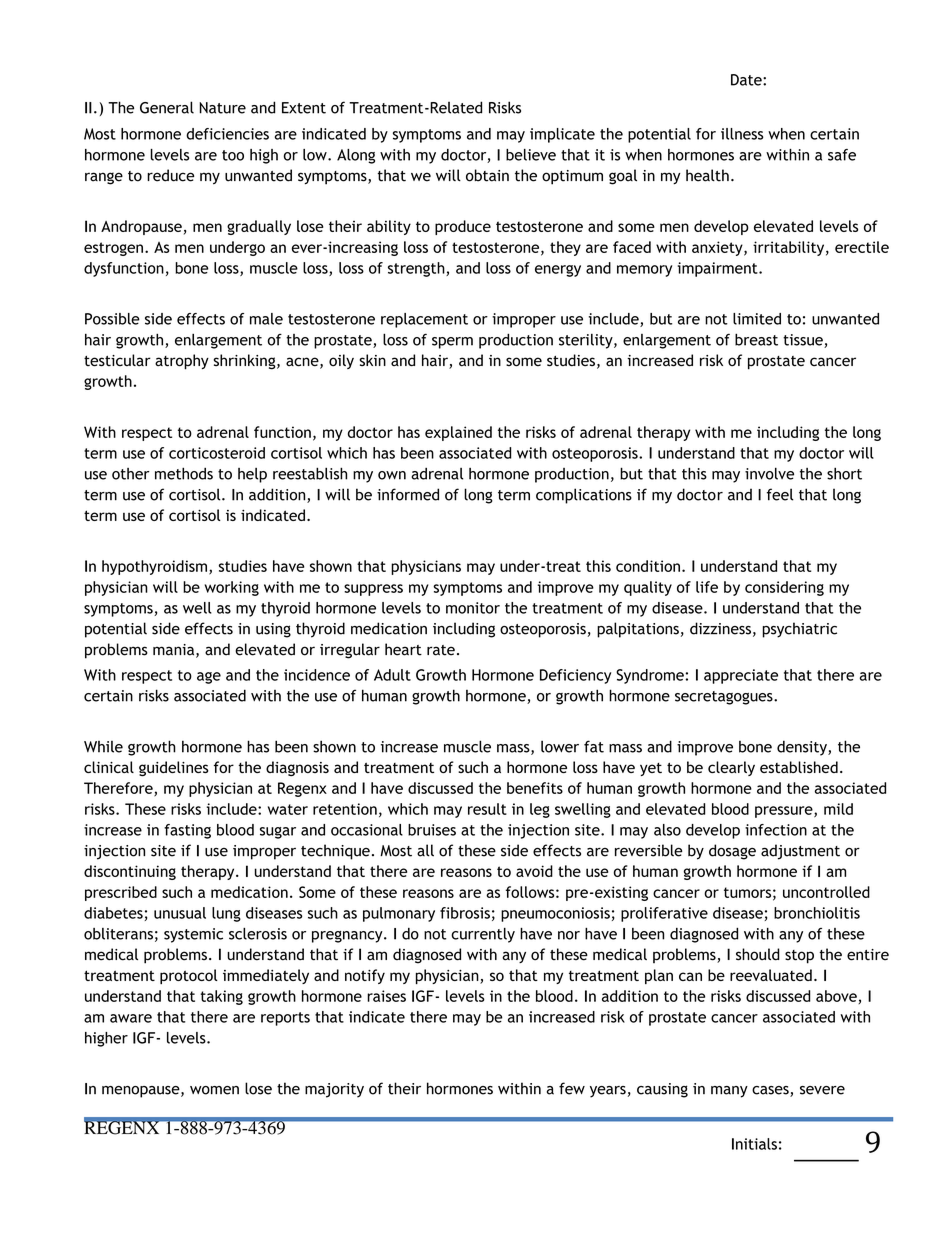  Describe the element at coordinates (214, 1090) in the image. I see `women` at that location.
